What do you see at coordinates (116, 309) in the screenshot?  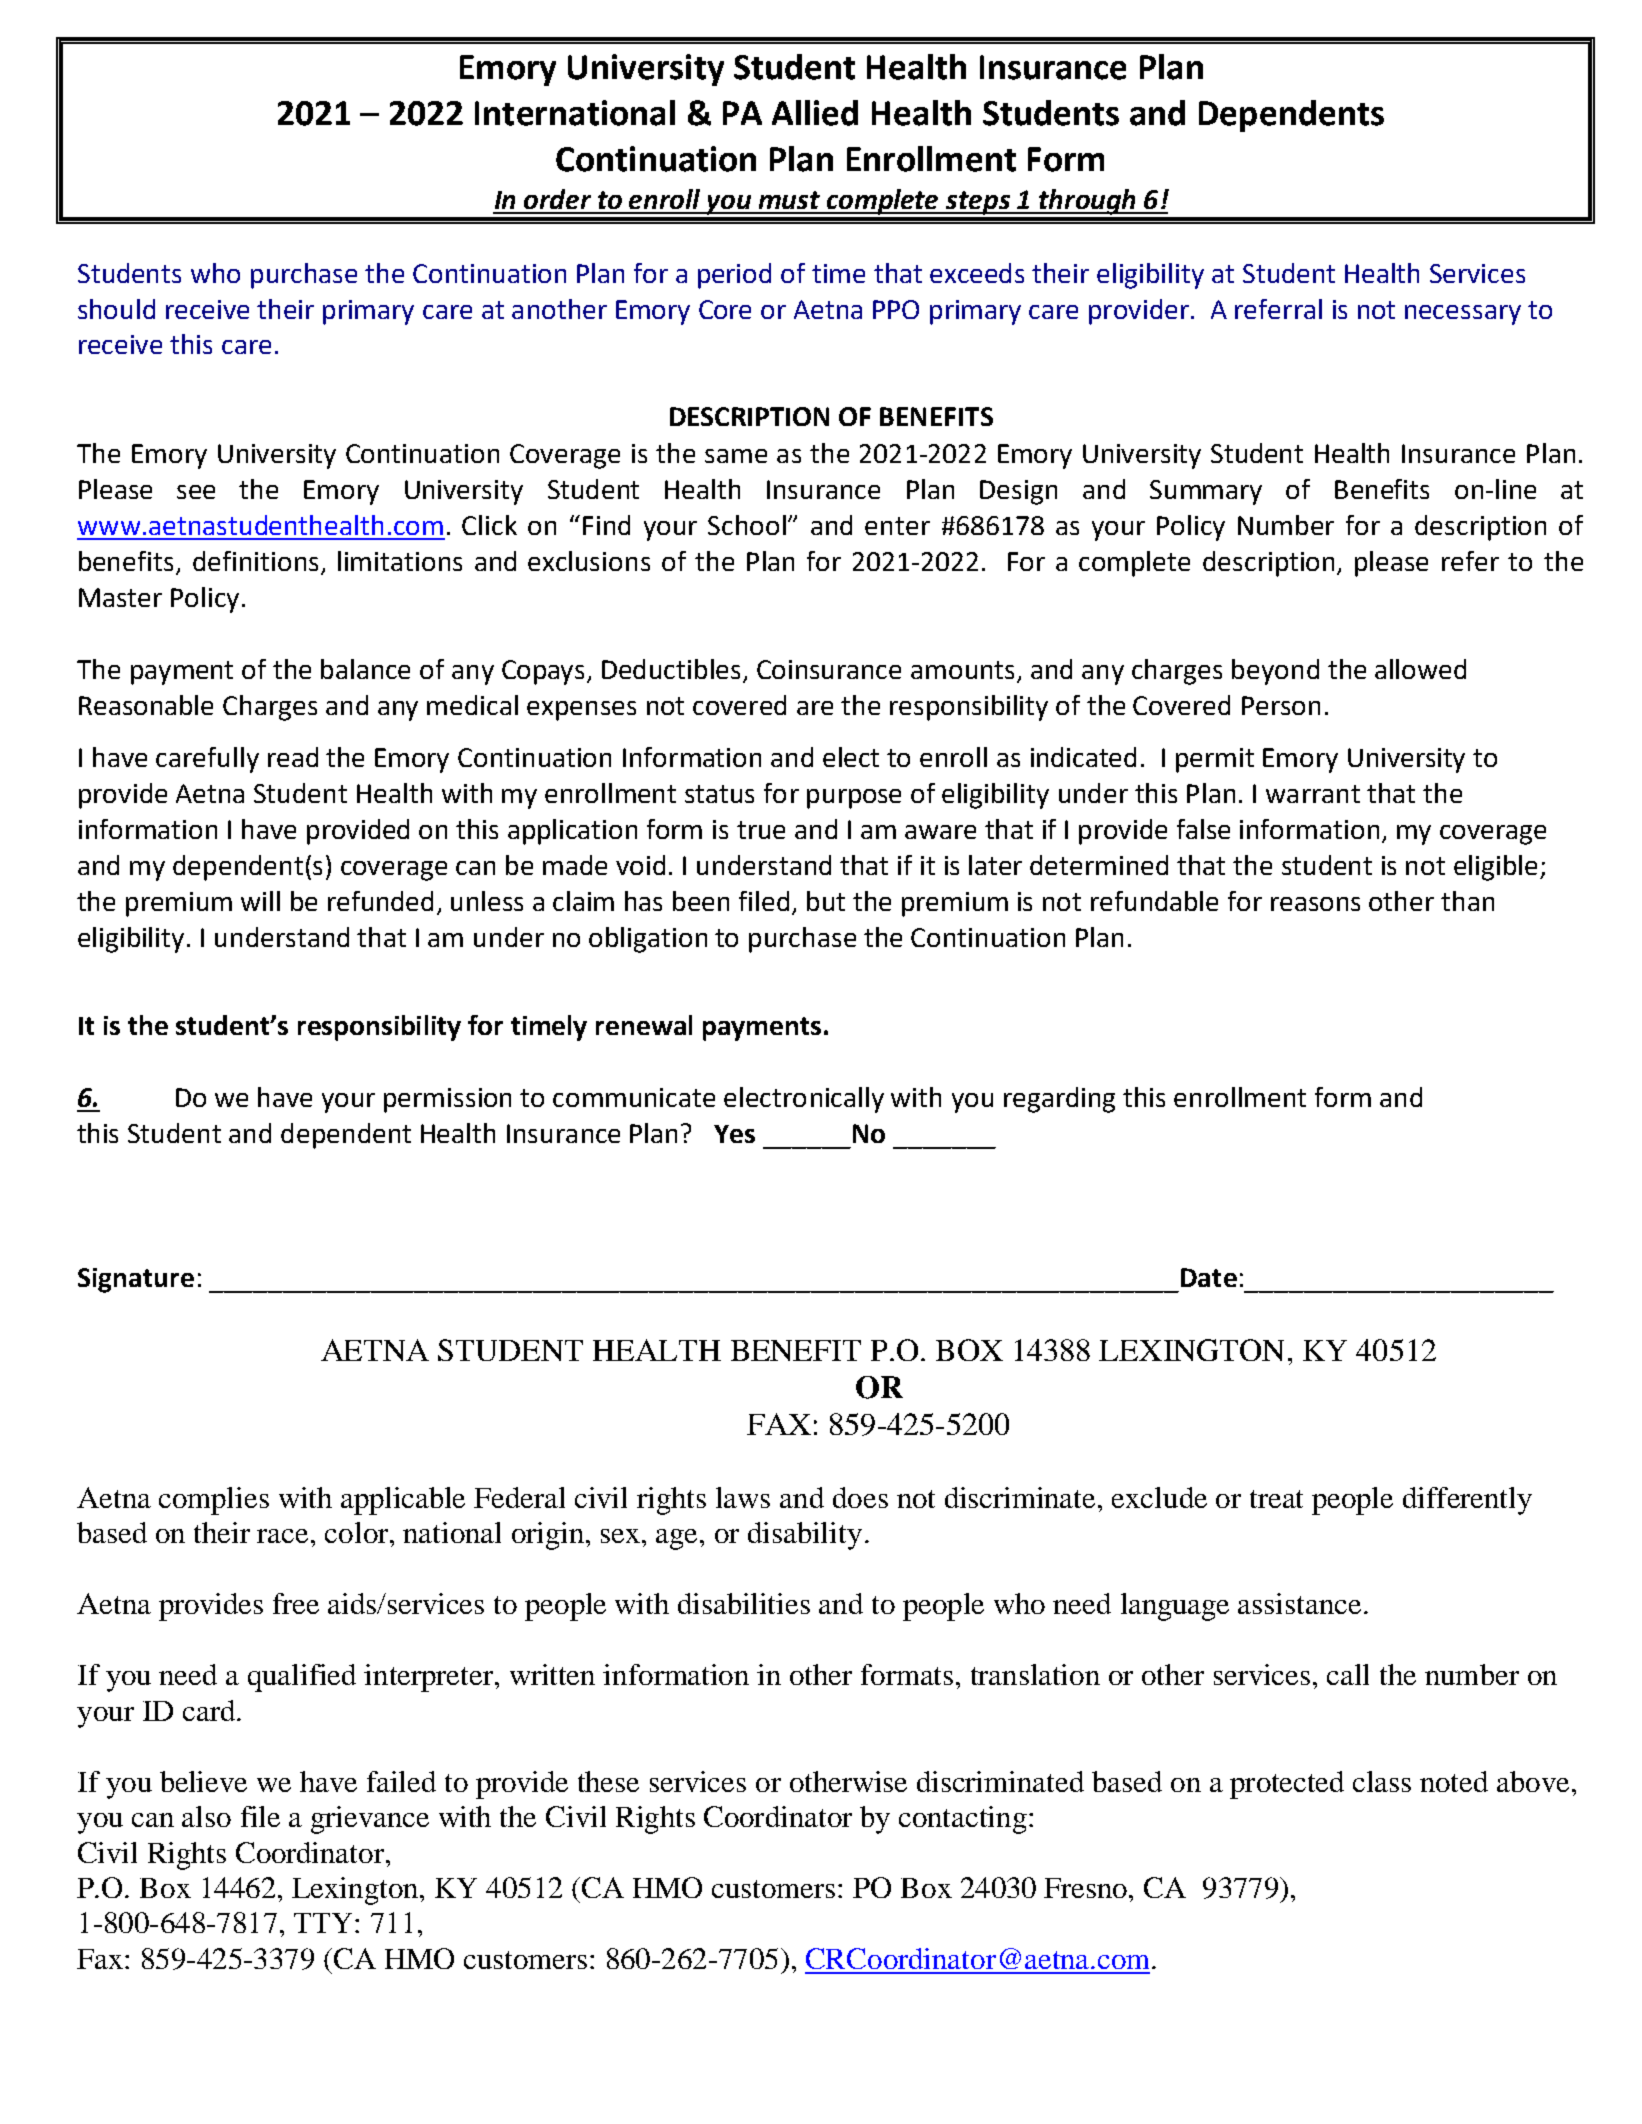 I see `should` at bounding box center [116, 309].
